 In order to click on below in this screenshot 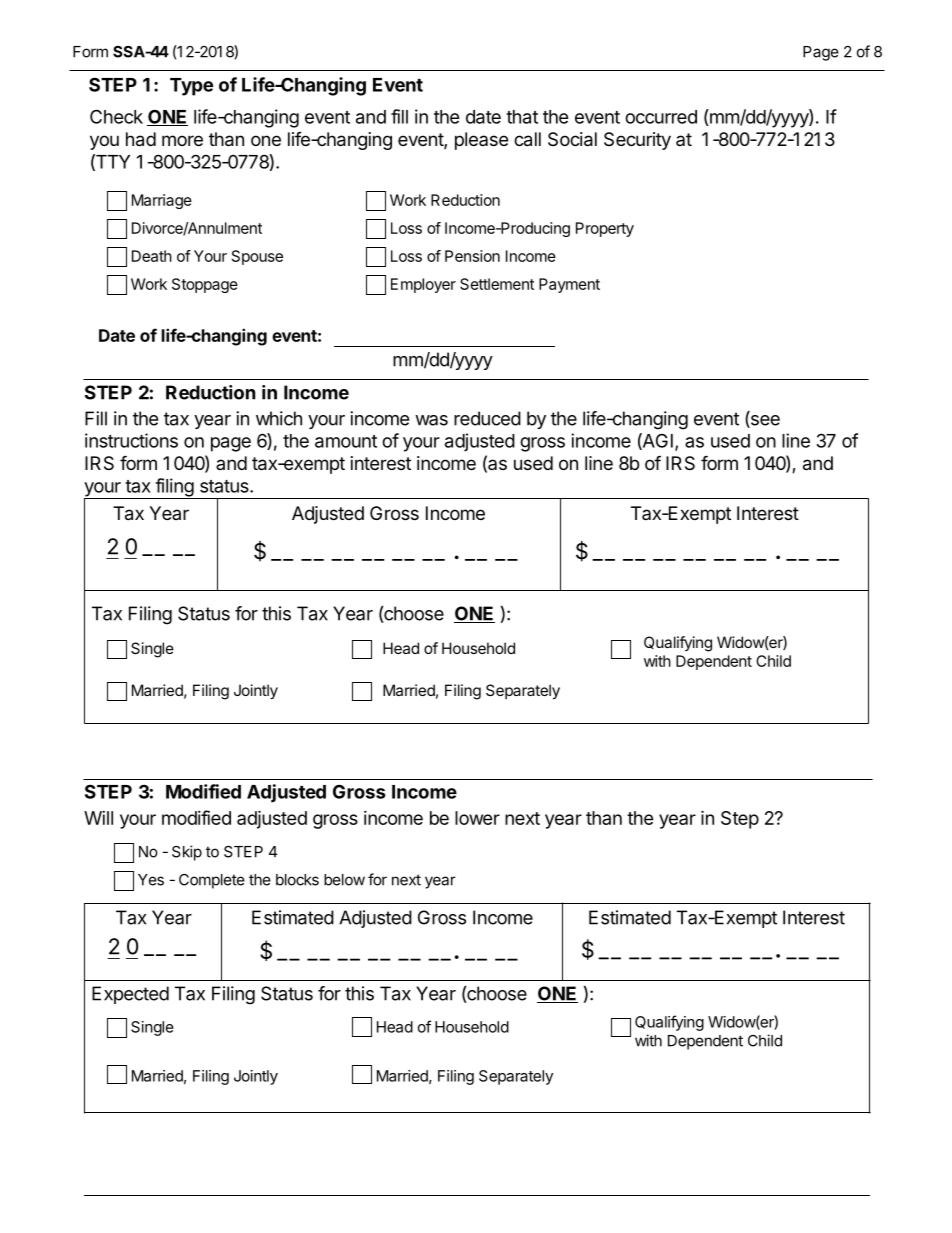, I will do `click(344, 880)`.
